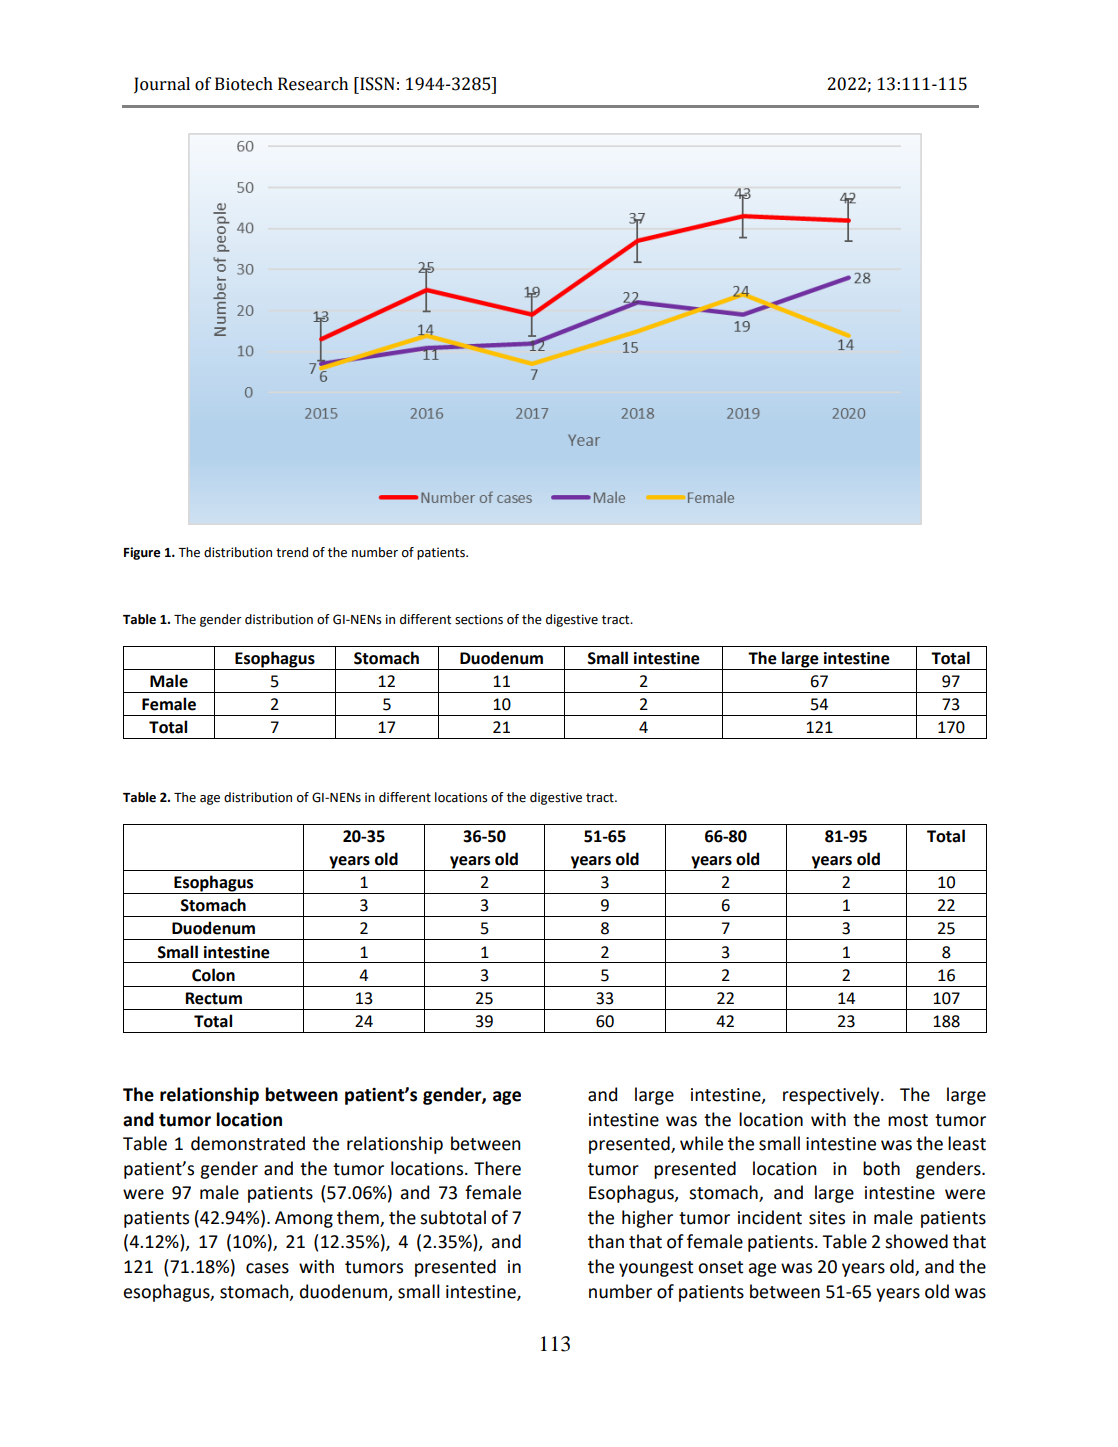 The height and width of the image is (1447, 1118). What do you see at coordinates (214, 998) in the image?
I see `Rectum` at bounding box center [214, 998].
